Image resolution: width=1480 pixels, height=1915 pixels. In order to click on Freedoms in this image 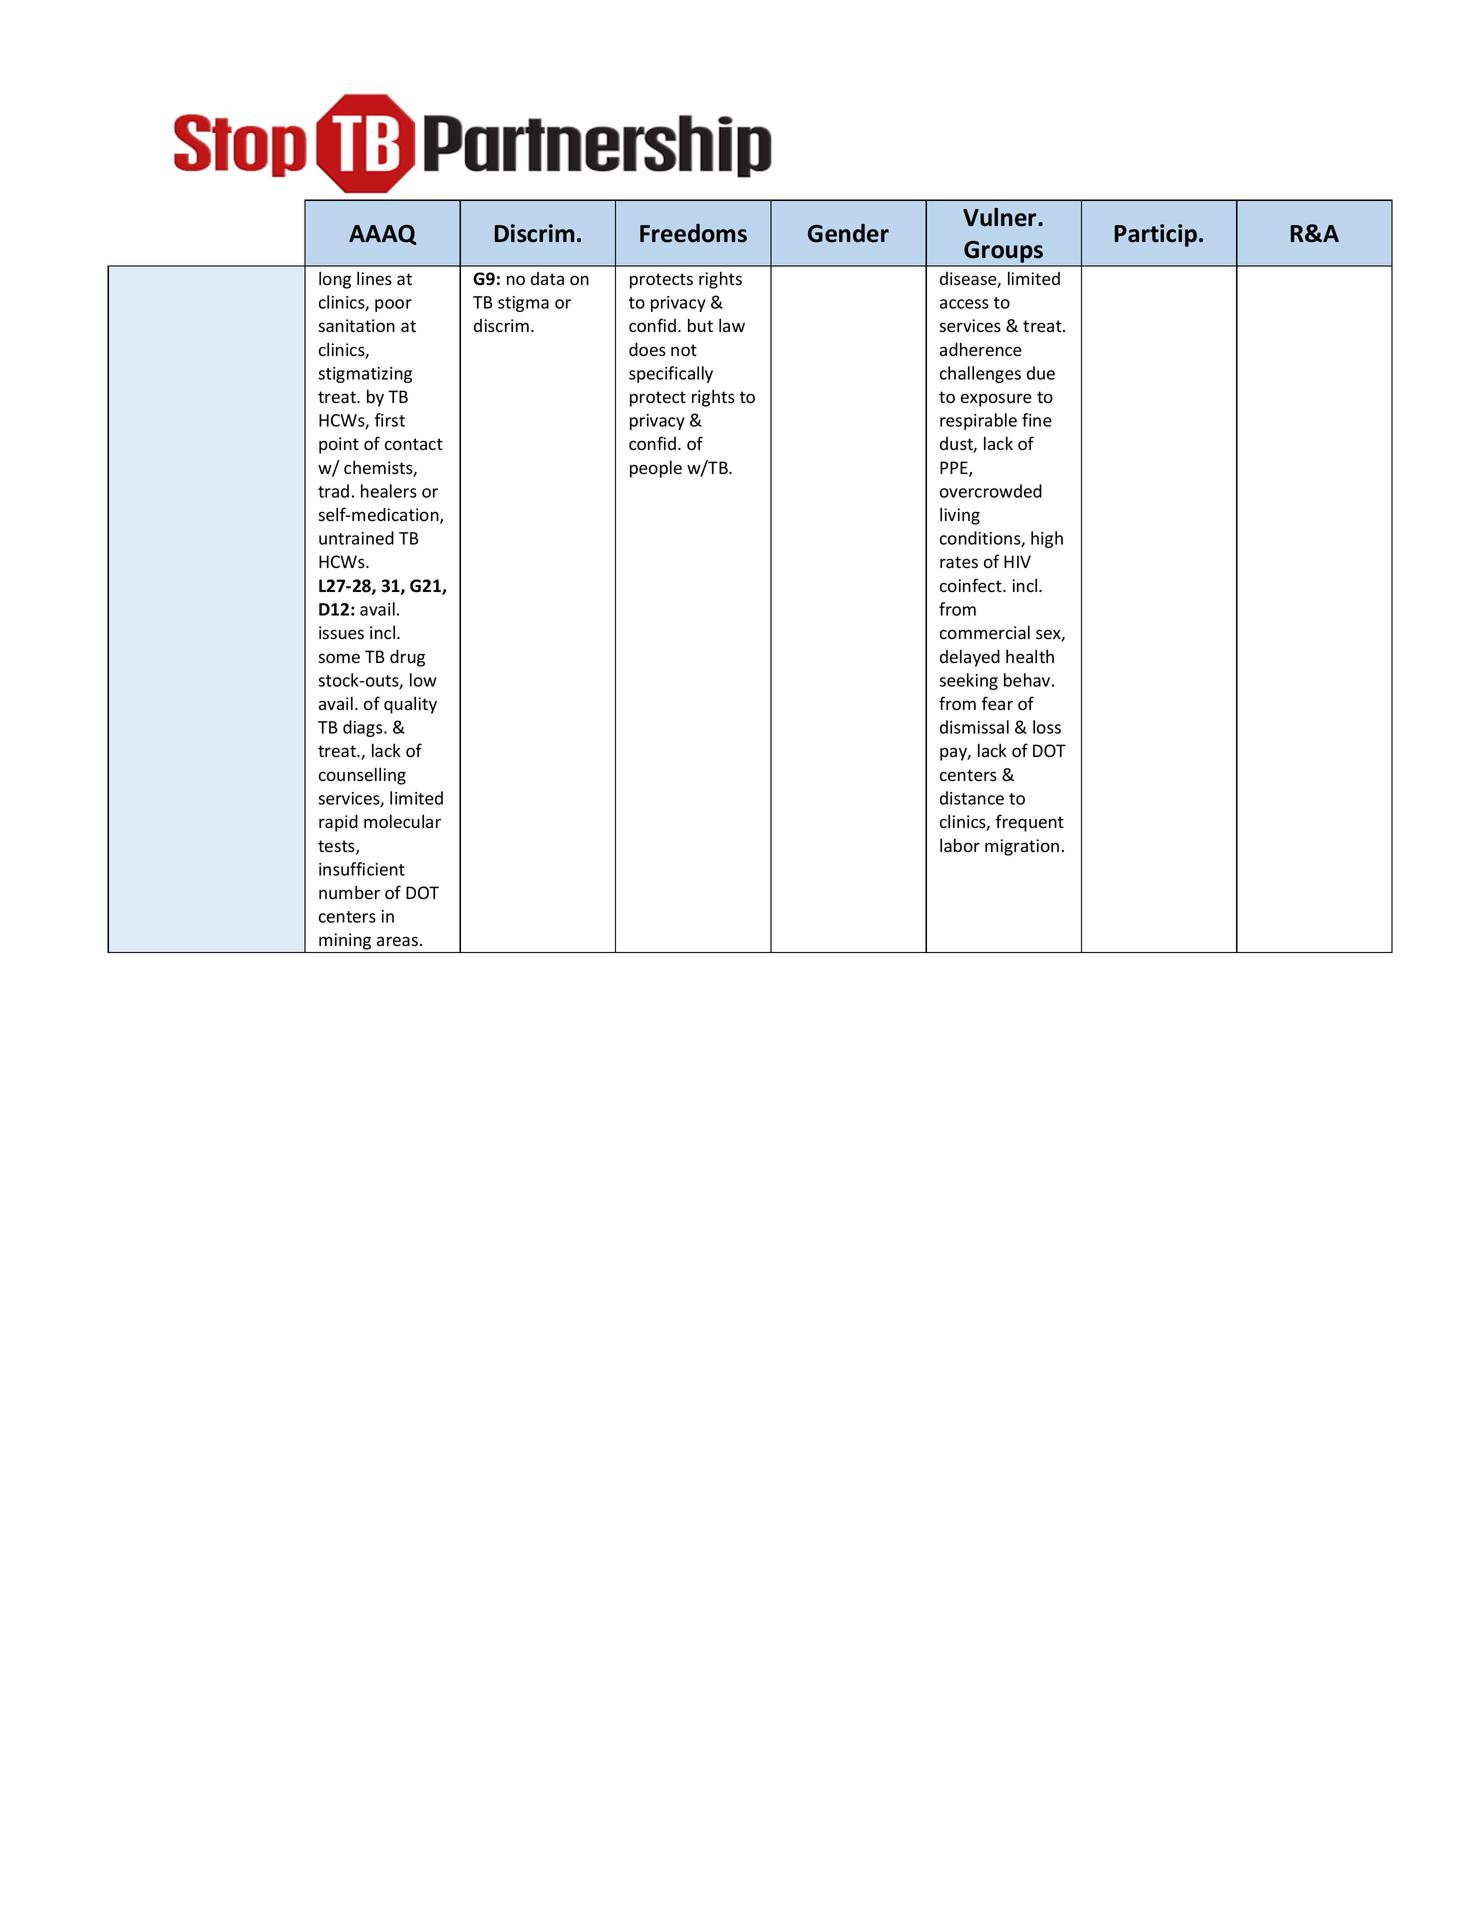, I will do `click(693, 233)`.
